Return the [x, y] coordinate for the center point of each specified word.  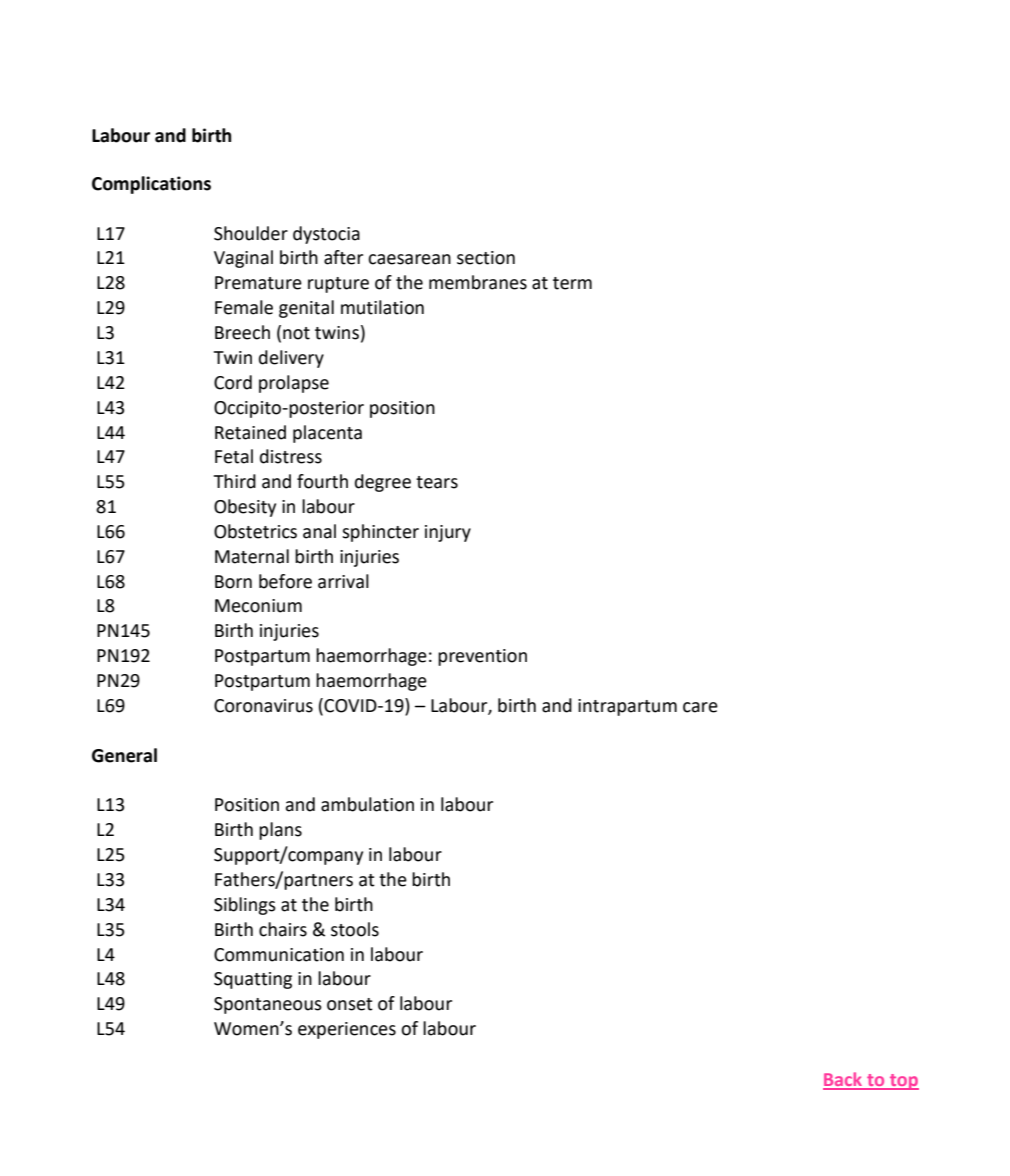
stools [355, 929]
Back [844, 1080]
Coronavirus [263, 706]
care [700, 707]
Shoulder [251, 233]
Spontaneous [268, 1005]
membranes [478, 282]
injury [448, 533]
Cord [233, 382]
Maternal [252, 556]
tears [437, 482]
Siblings [245, 906]
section [486, 258]
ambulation [367, 804]
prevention [482, 657]
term [572, 283]
